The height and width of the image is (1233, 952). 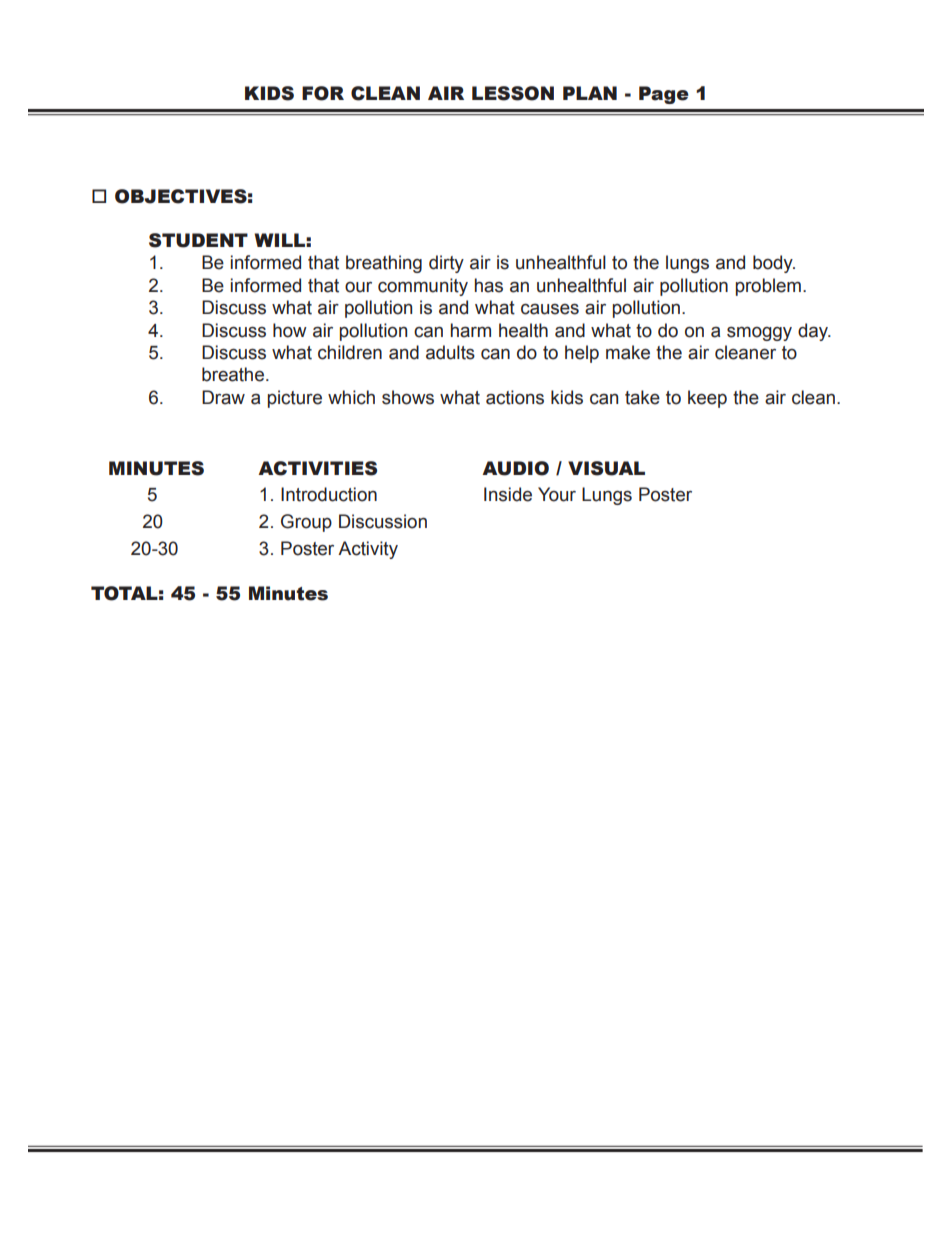 What do you see at coordinates (707, 399) in the image?
I see `keep` at bounding box center [707, 399].
